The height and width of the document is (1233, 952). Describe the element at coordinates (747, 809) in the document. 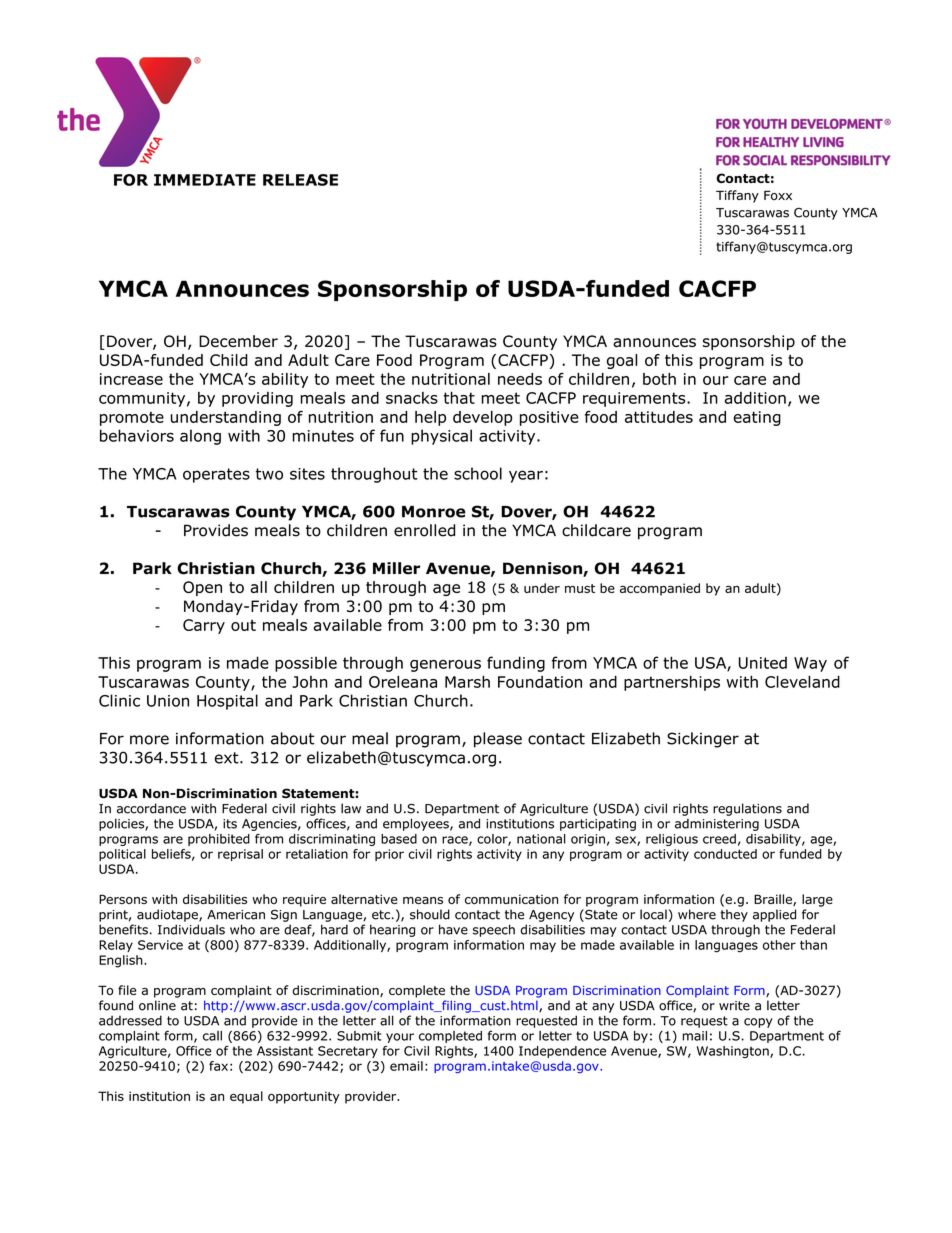

I see `regulations` at that location.
